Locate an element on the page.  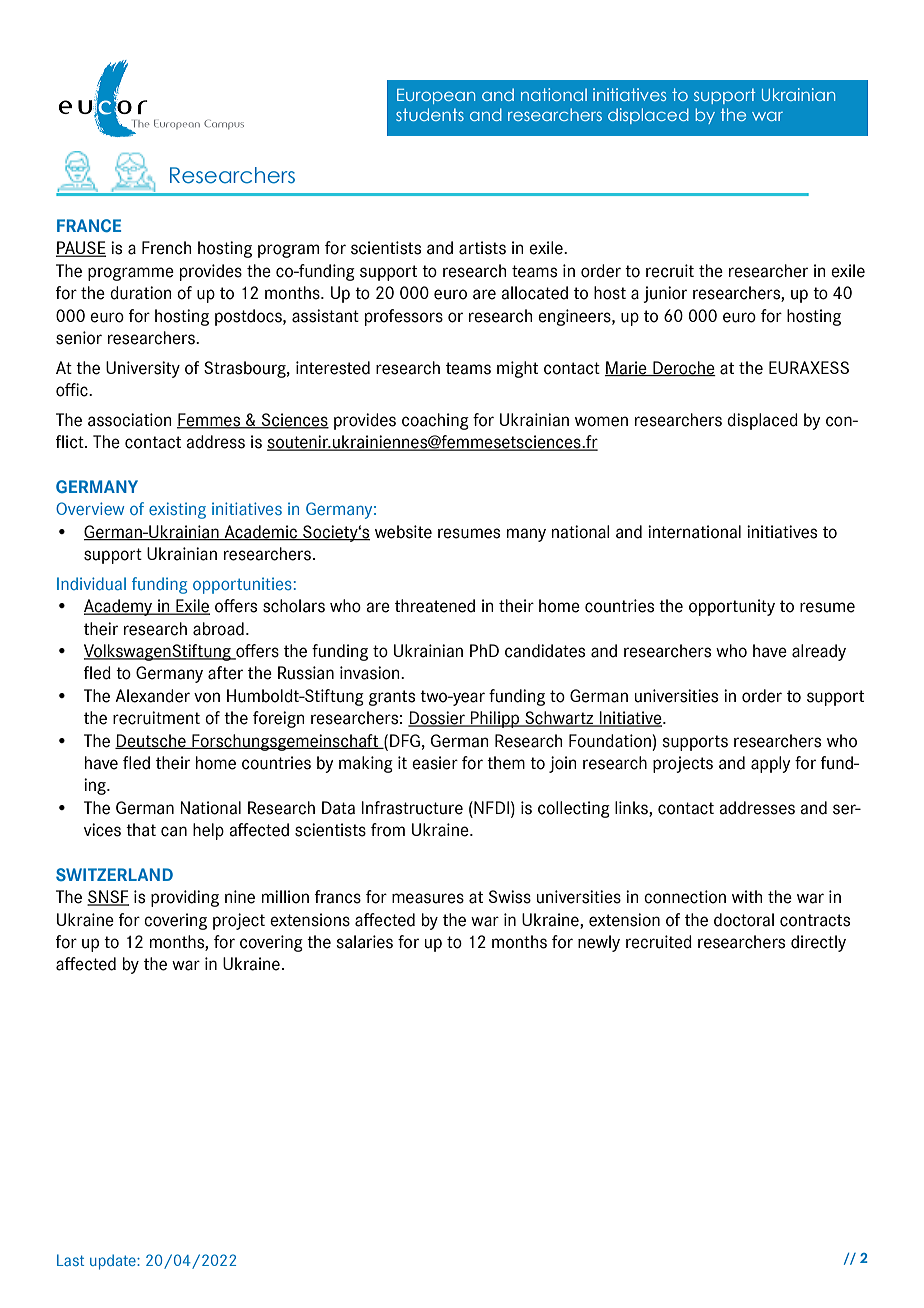
Last is located at coordinates (70, 1260).
